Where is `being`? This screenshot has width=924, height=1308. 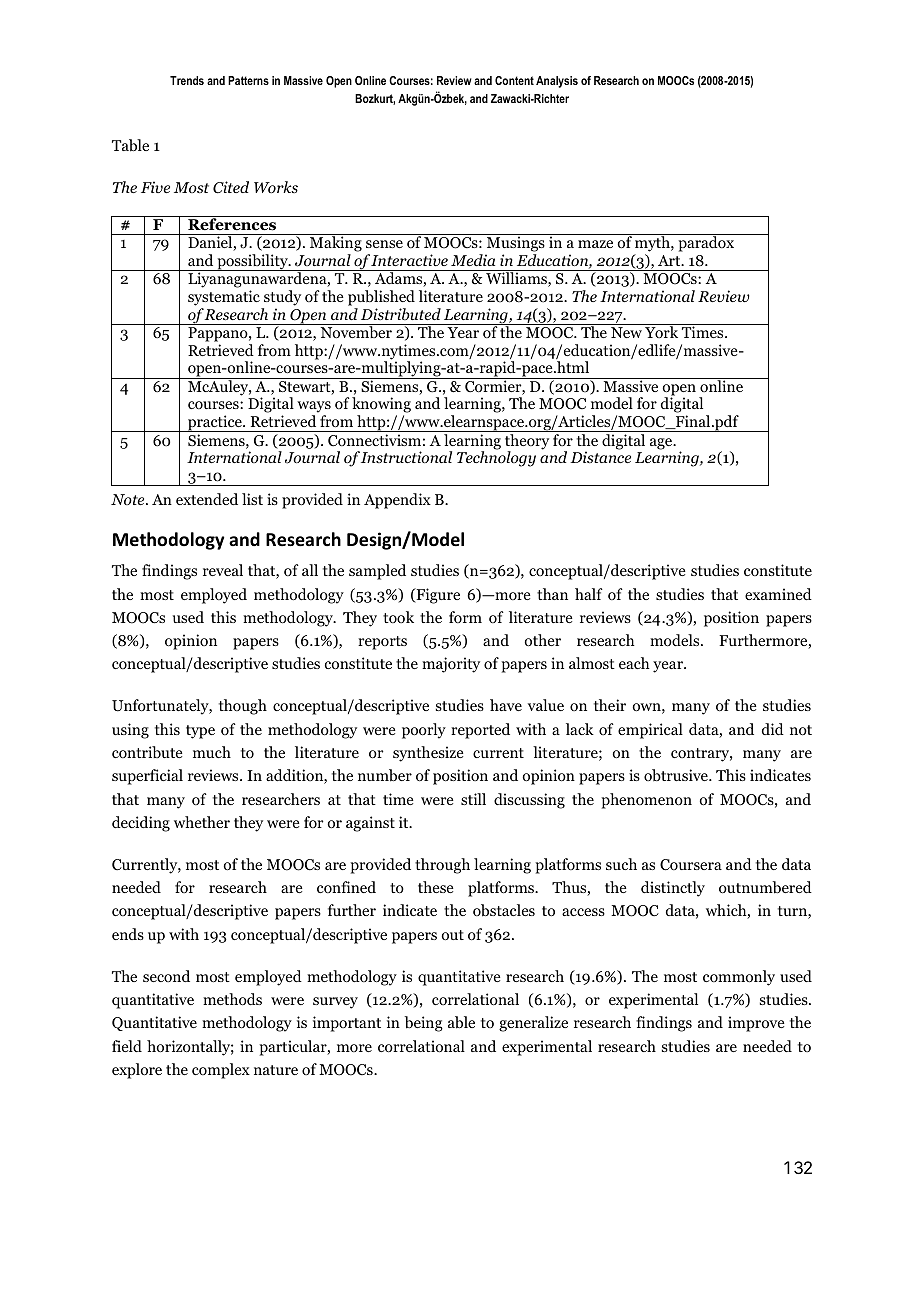 being is located at coordinates (423, 1024).
